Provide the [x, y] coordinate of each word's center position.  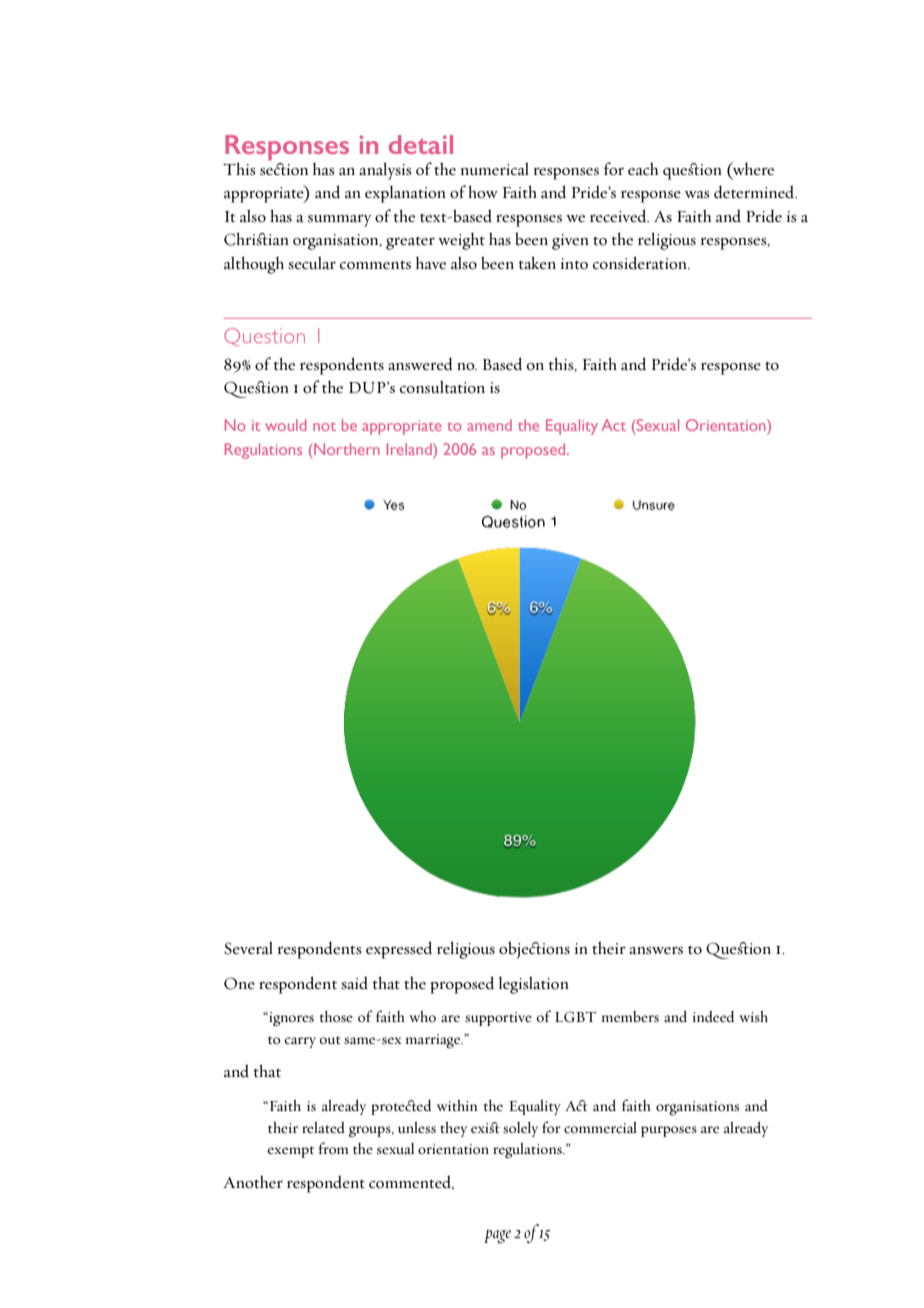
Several [248, 948]
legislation [534, 985]
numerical [495, 169]
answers [656, 950]
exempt [291, 1152]
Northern [346, 449]
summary [340, 221]
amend [489, 425]
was [697, 195]
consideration [641, 263]
